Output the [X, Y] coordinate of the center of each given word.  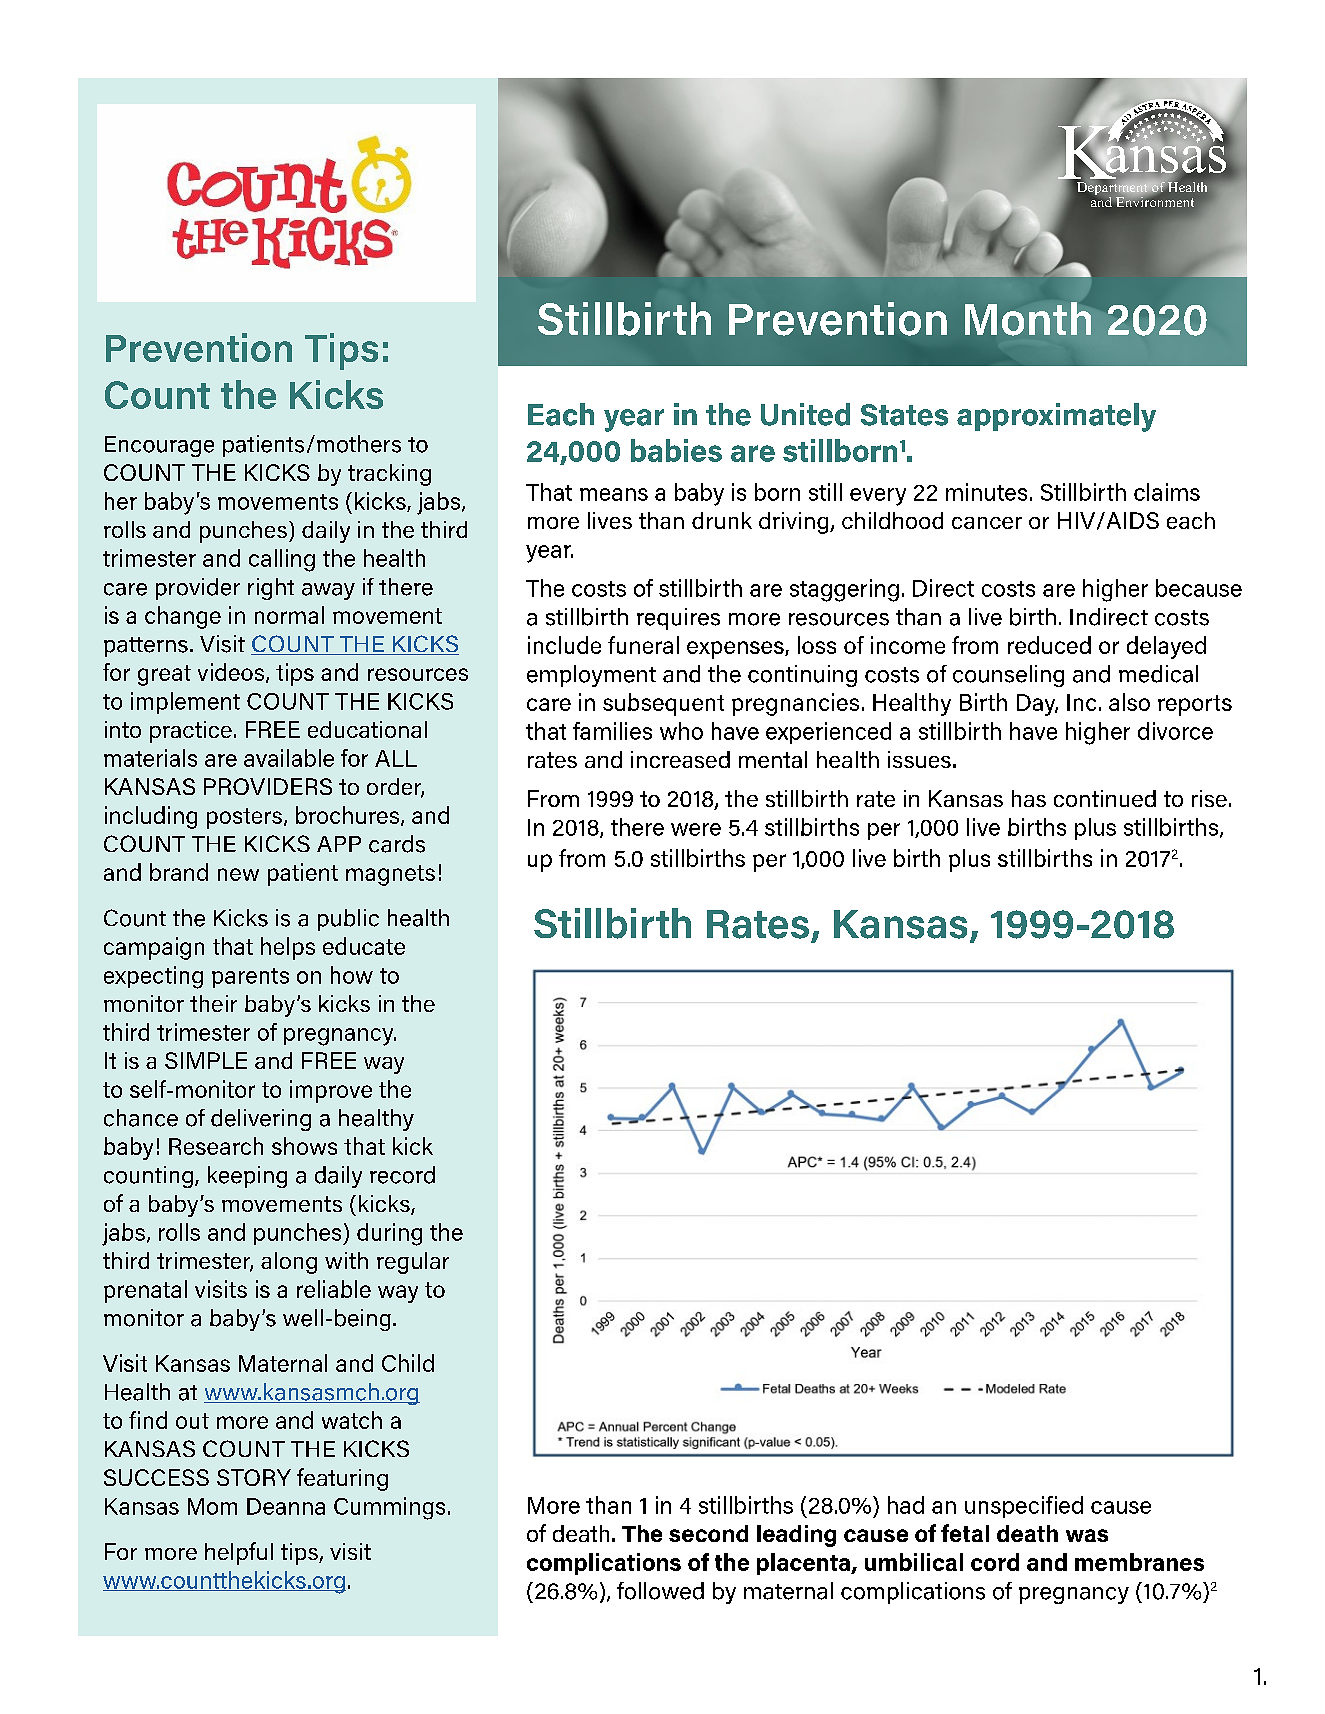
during [389, 1234]
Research [216, 1146]
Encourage [159, 446]
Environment [1155, 200]
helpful [239, 1553]
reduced [1049, 645]
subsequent [663, 704]
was [1087, 1535]
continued [1105, 798]
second [708, 1533]
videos [232, 673]
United [805, 414]
